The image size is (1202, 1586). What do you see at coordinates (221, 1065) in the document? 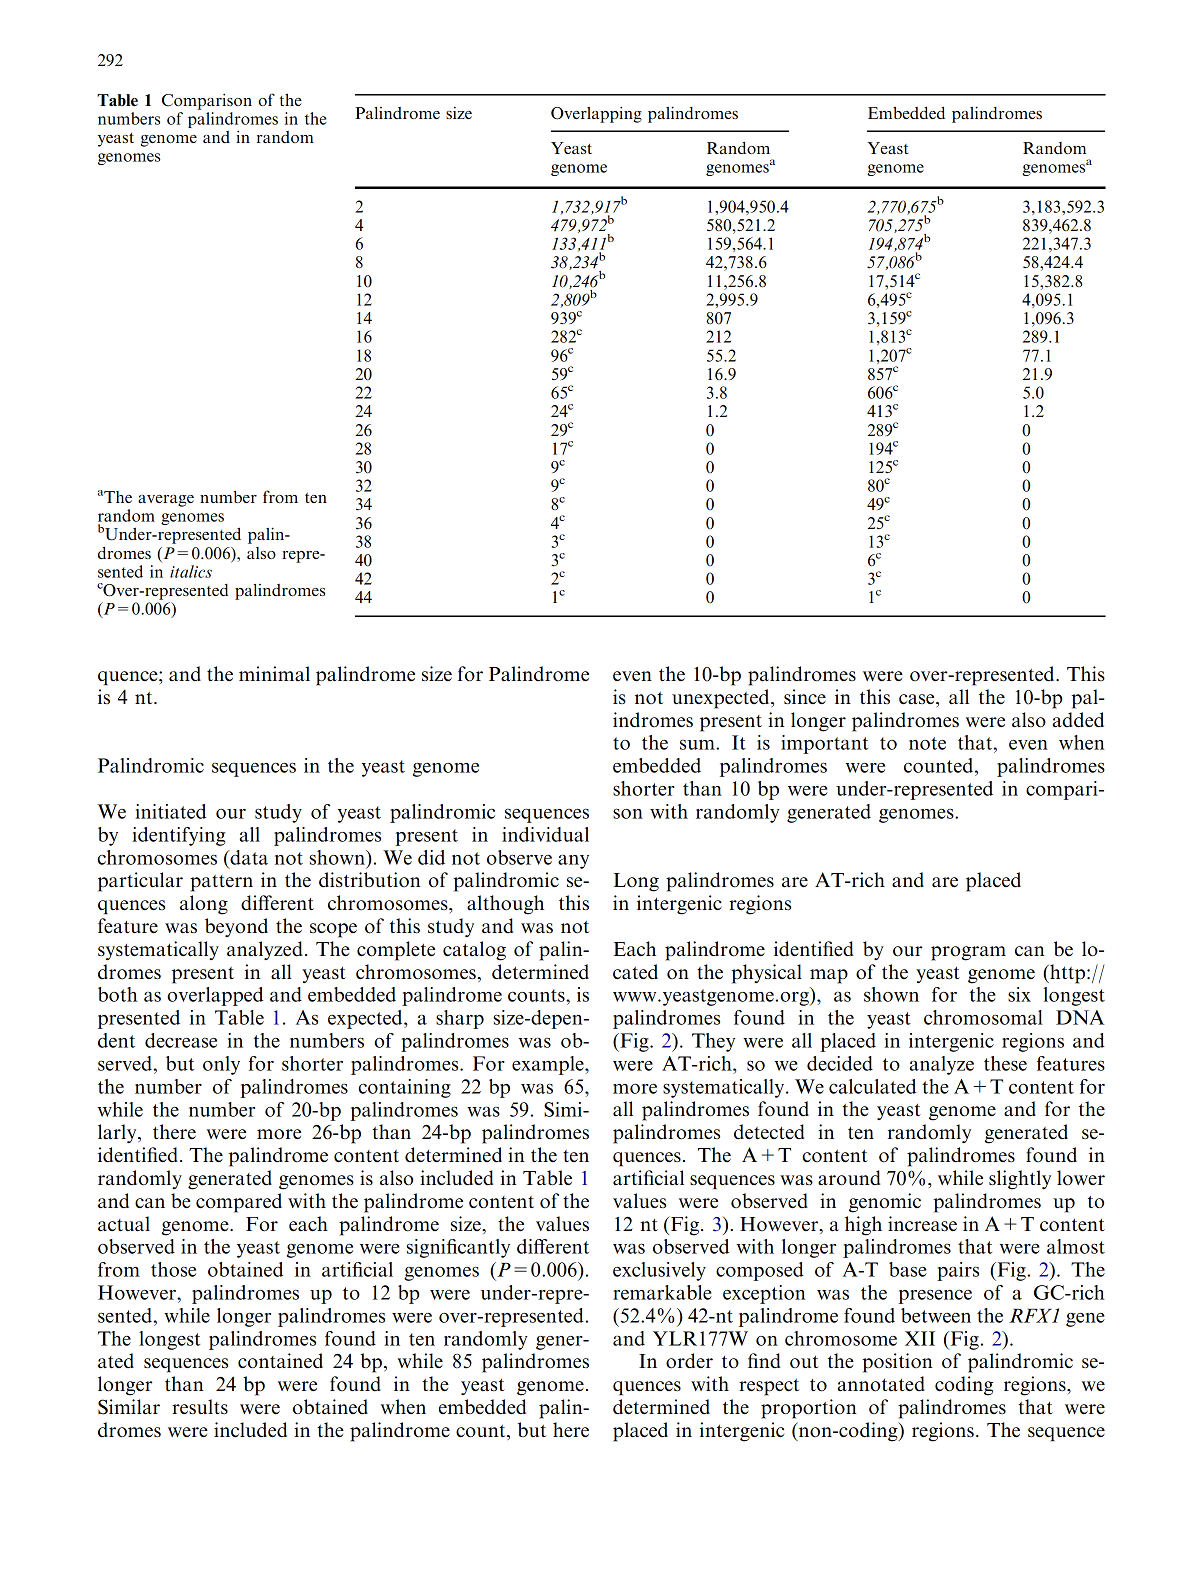
I see `only` at bounding box center [221, 1065].
